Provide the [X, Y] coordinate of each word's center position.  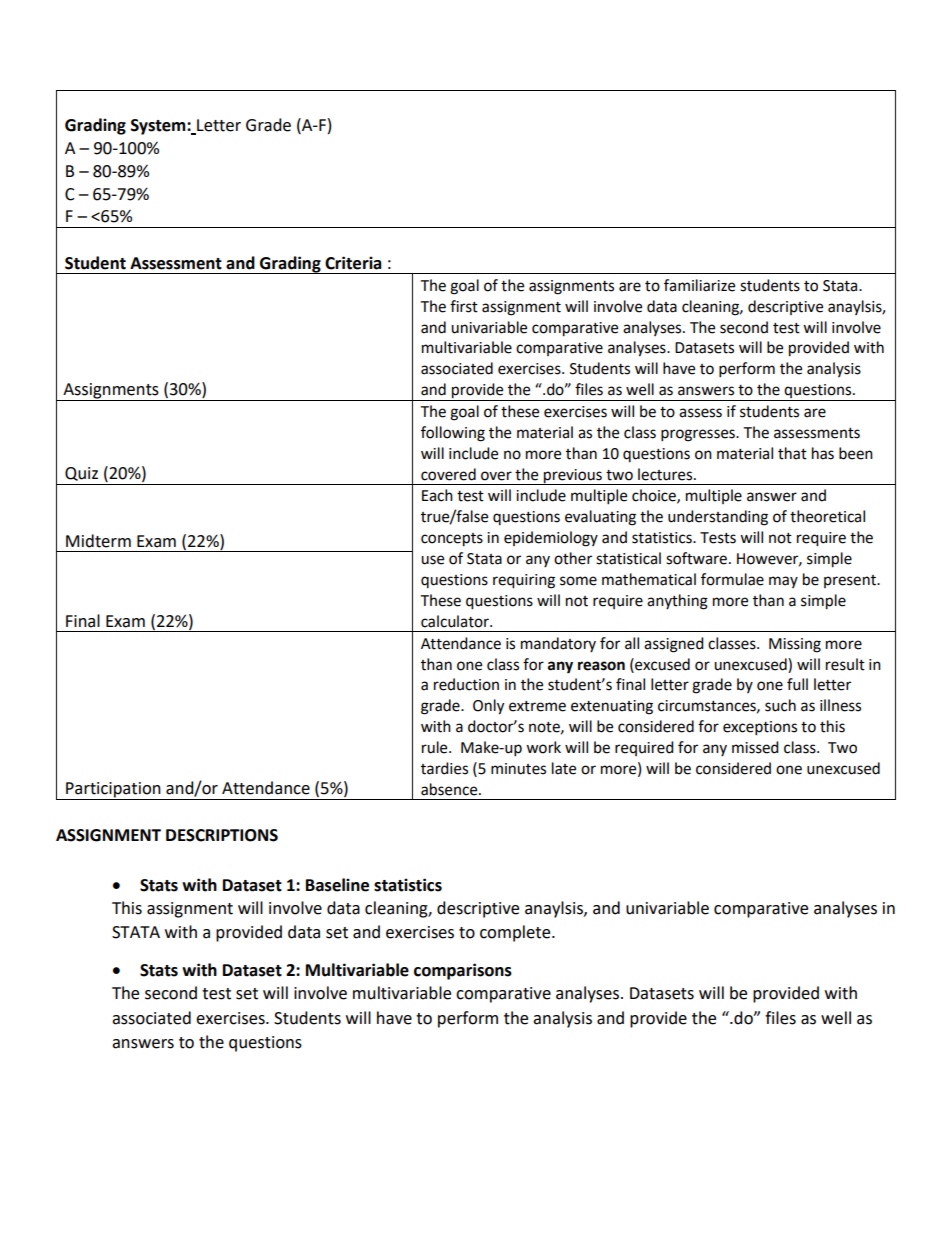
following [453, 434]
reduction [466, 684]
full [797, 684]
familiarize [699, 285]
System [159, 127]
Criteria [353, 263]
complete [516, 933]
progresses [699, 435]
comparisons [463, 971]
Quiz [81, 474]
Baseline [337, 885]
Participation [113, 791]
